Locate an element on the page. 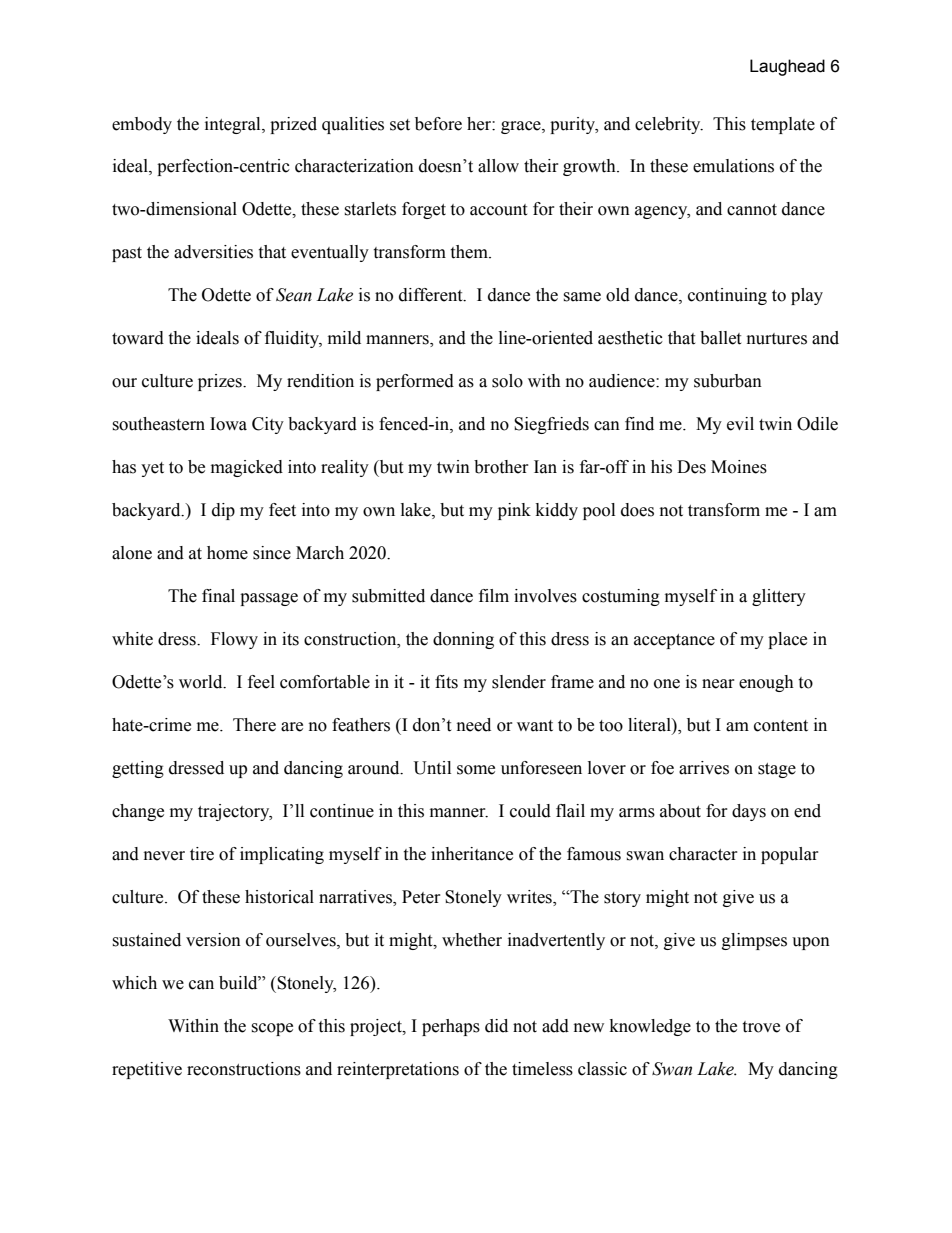 This document has height=1233, width=952. emulations is located at coordinates (733, 166).
